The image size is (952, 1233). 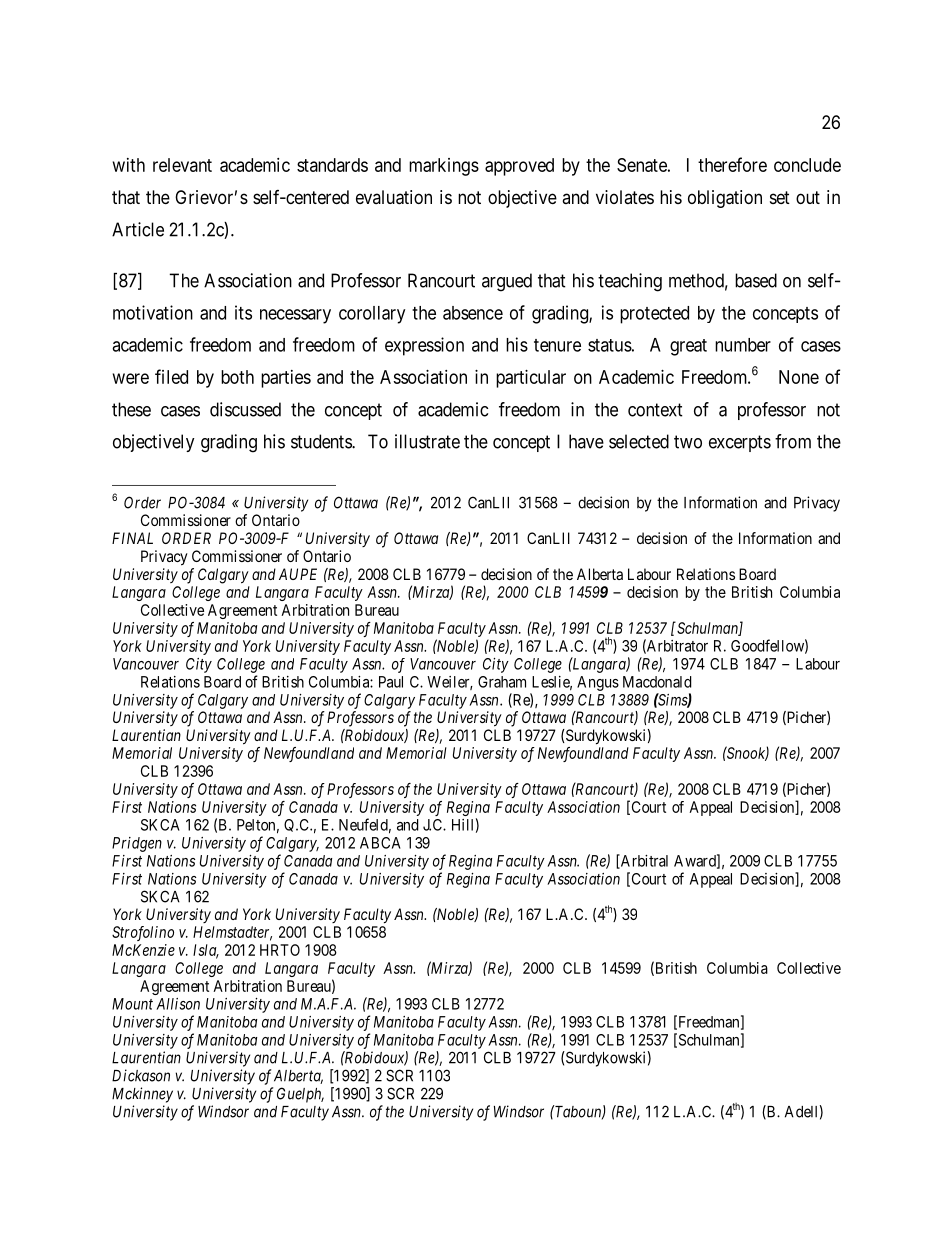 What do you see at coordinates (598, 683) in the screenshot?
I see `Angus` at bounding box center [598, 683].
